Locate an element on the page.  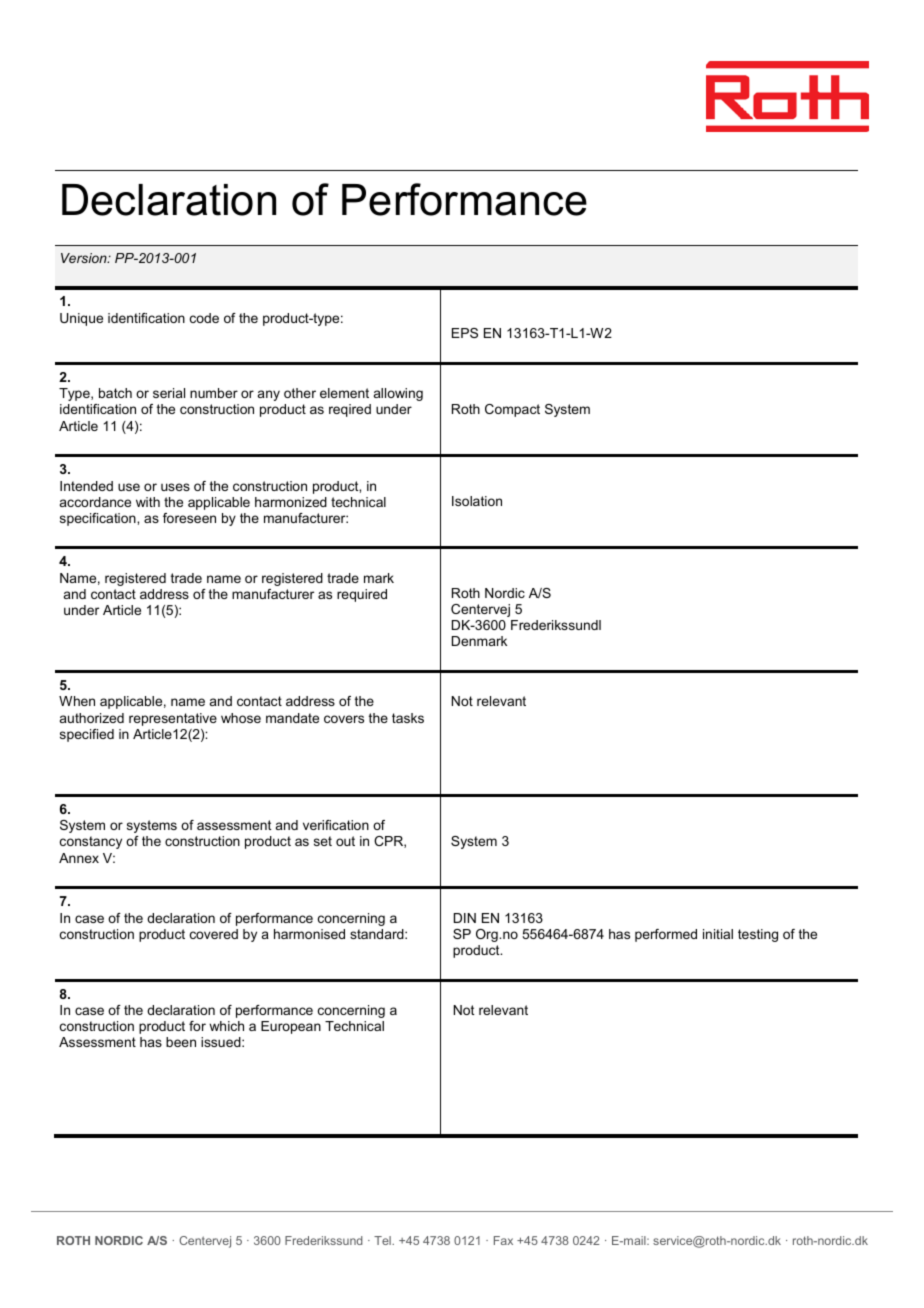
code is located at coordinates (204, 318).
